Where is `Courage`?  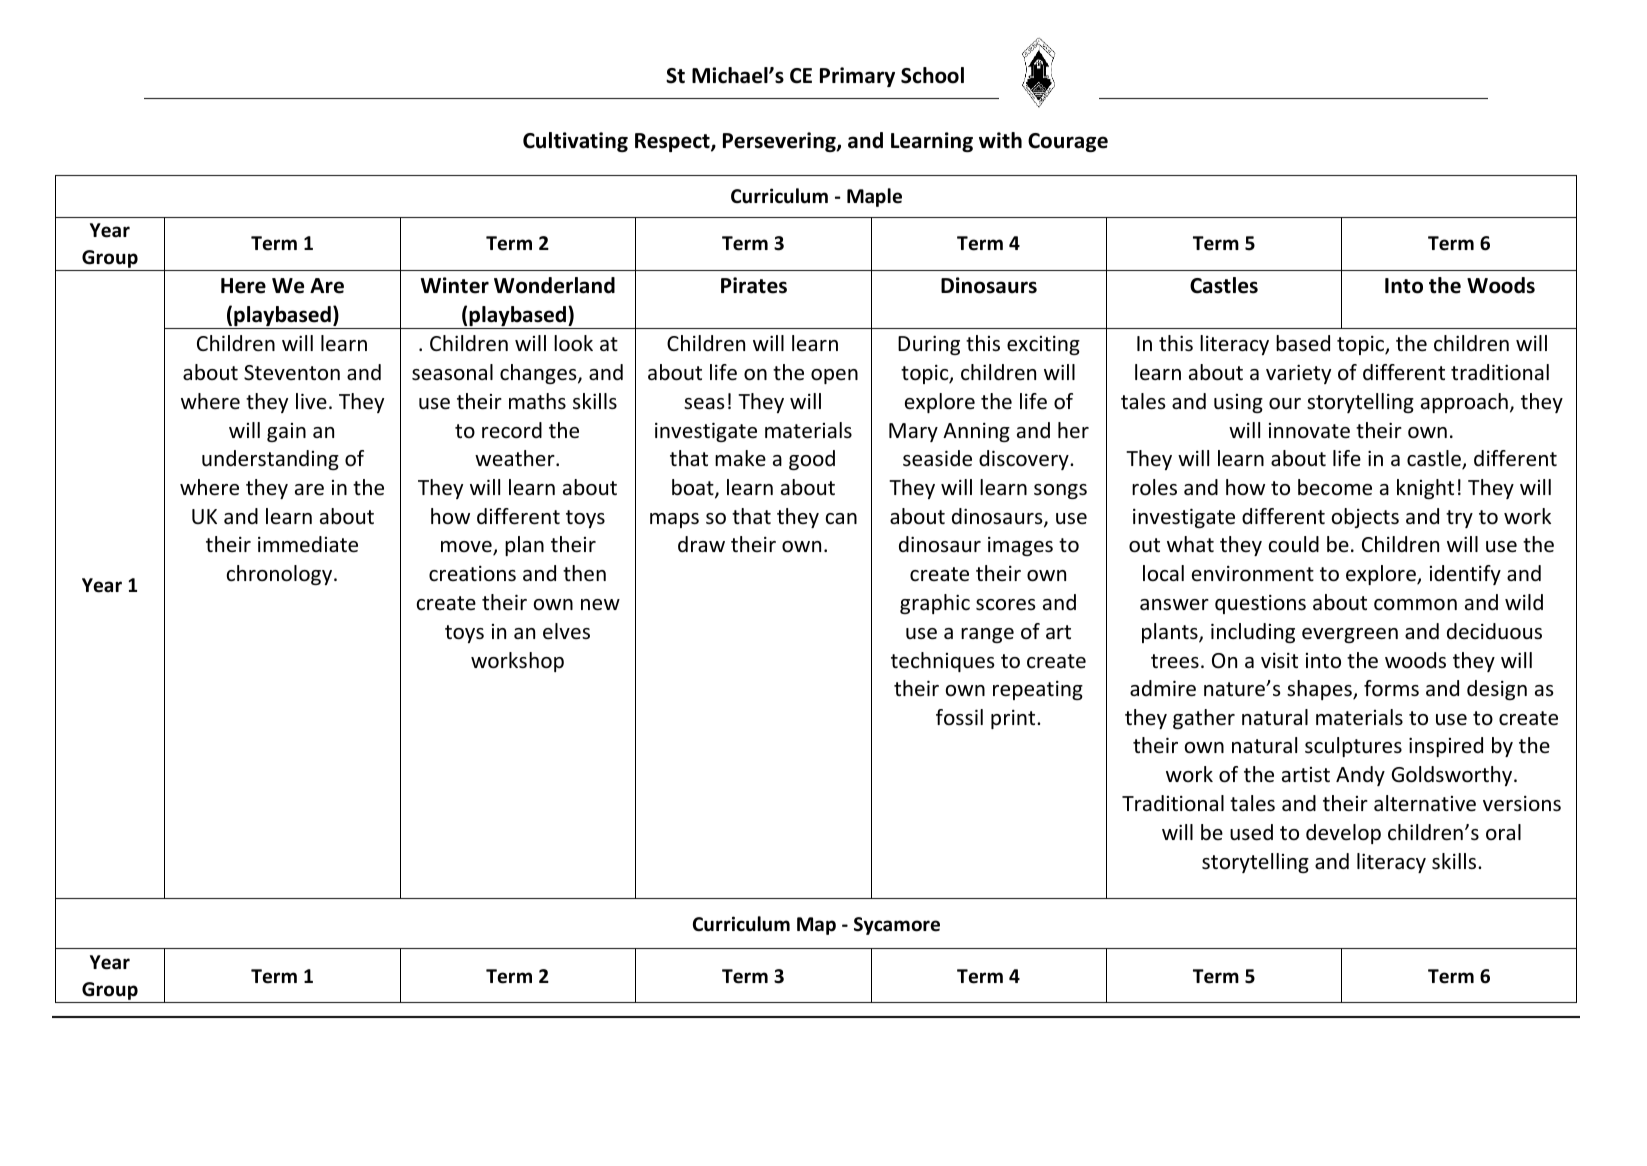
Courage is located at coordinates (1068, 142).
